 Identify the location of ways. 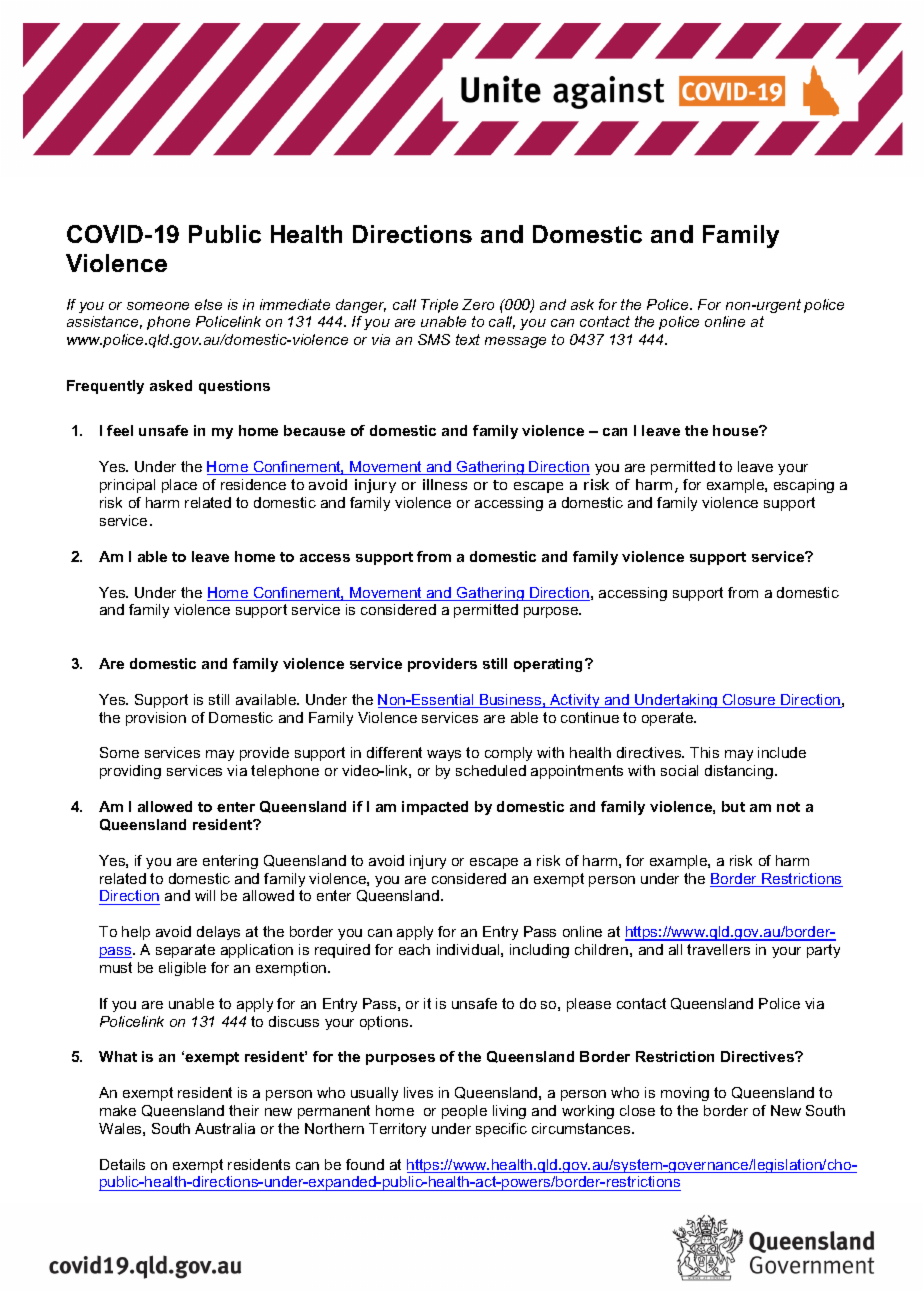
(444, 755).
